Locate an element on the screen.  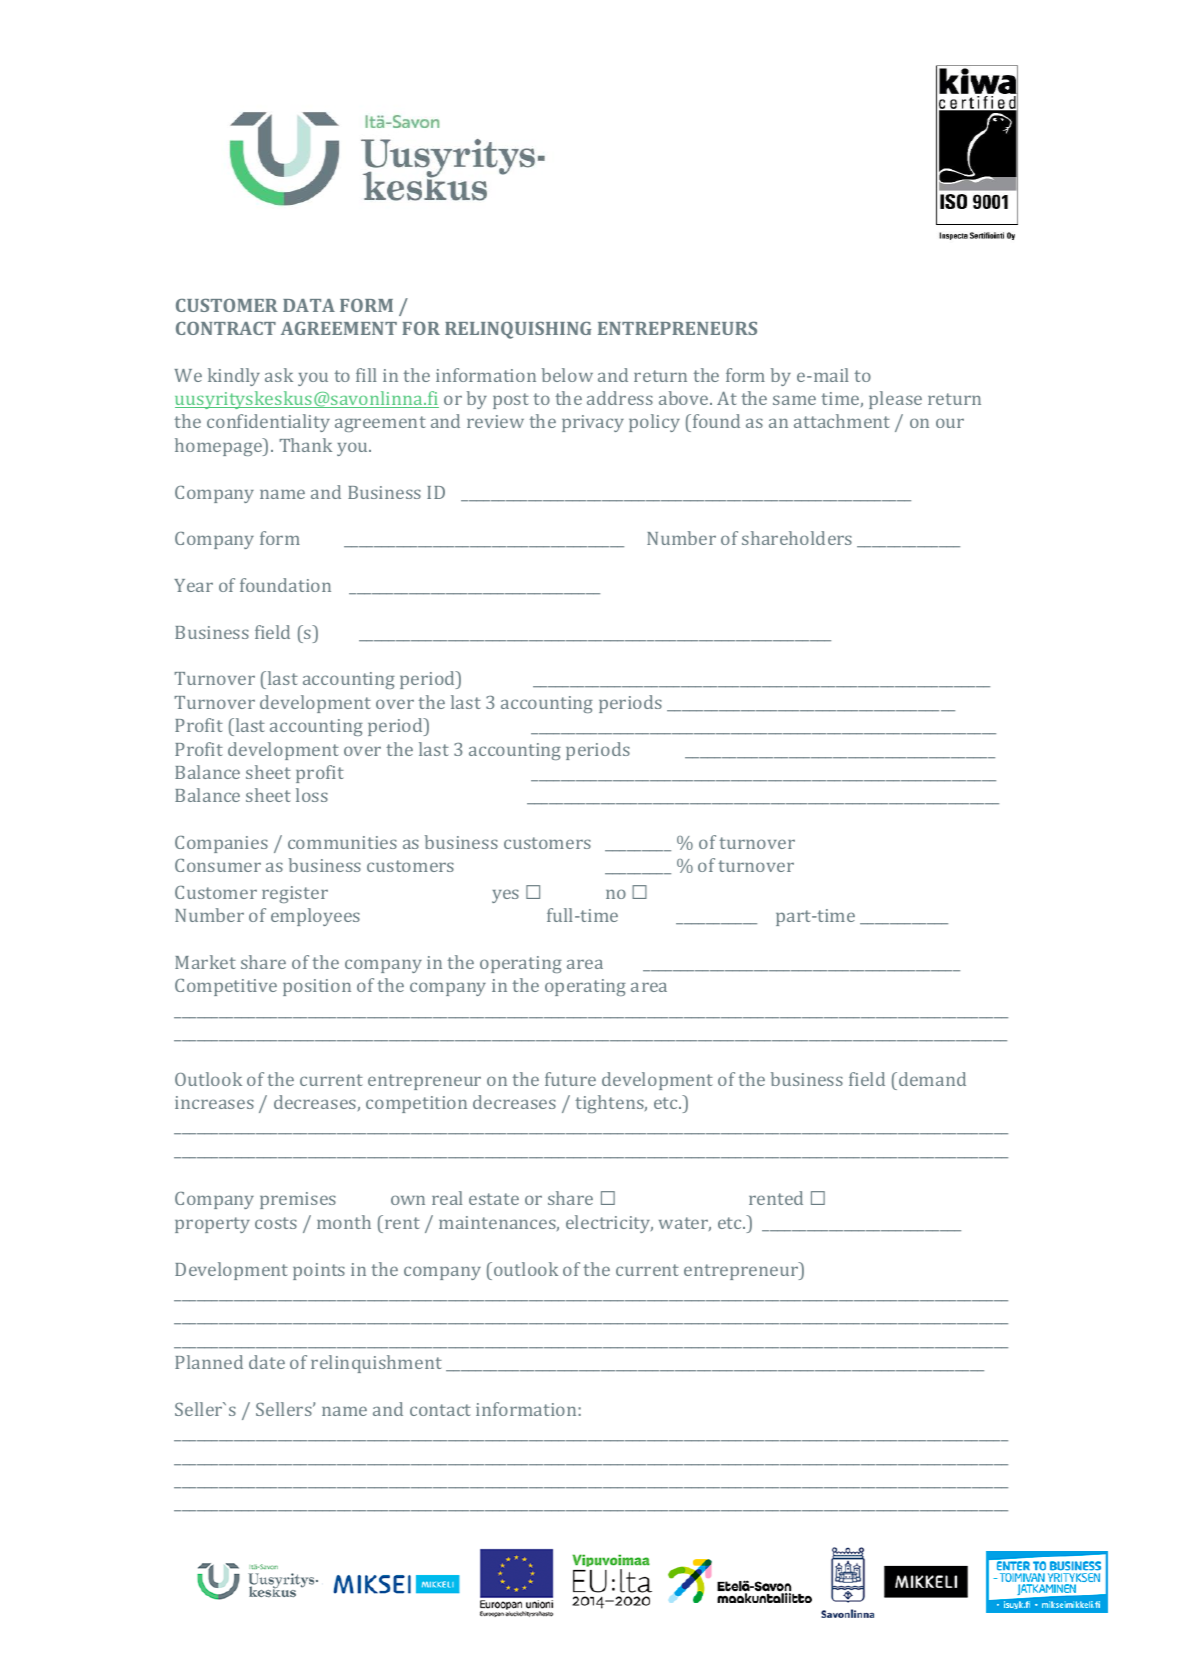
loss is located at coordinates (312, 795).
